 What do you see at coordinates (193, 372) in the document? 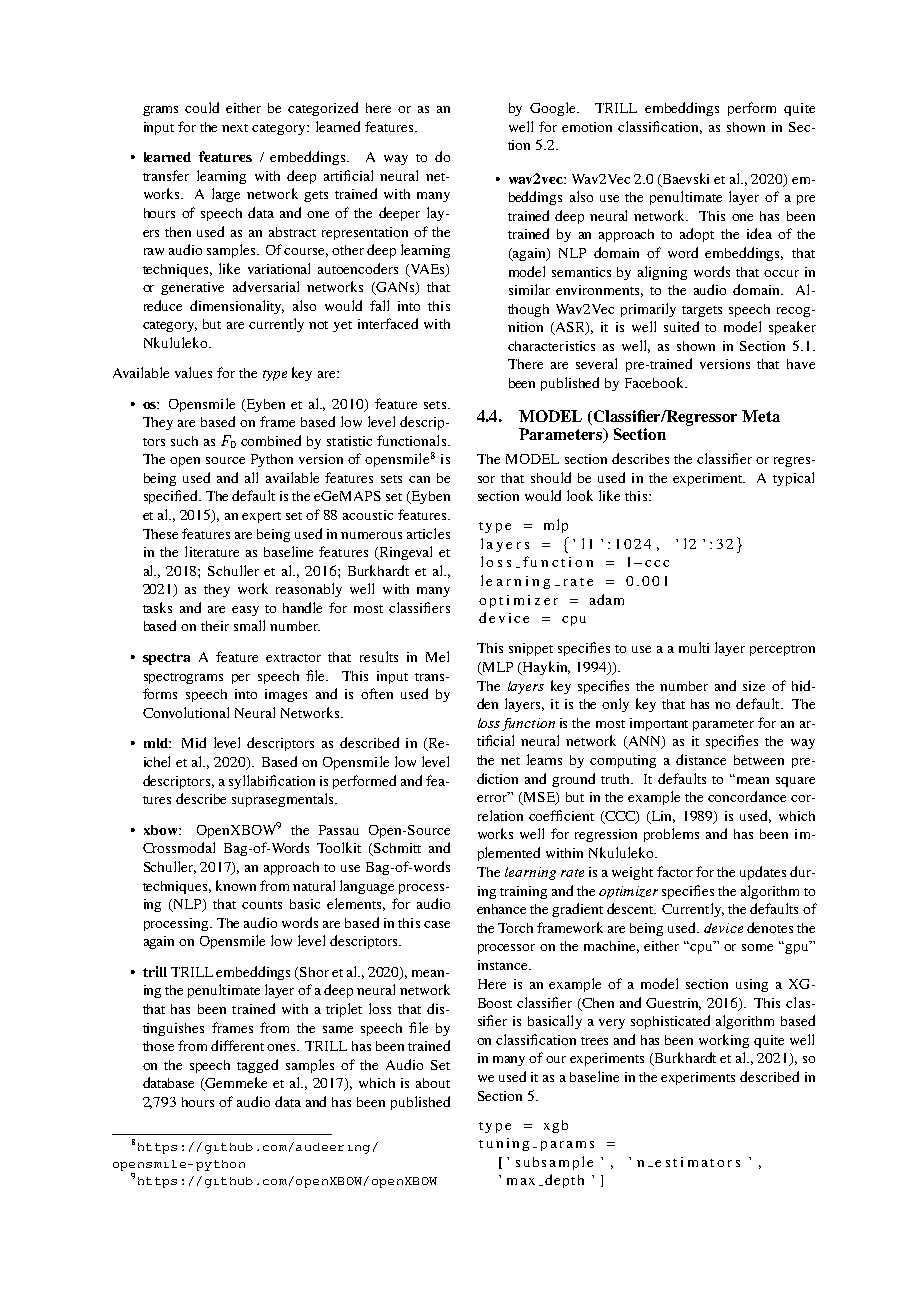
I see `values` at bounding box center [193, 372].
